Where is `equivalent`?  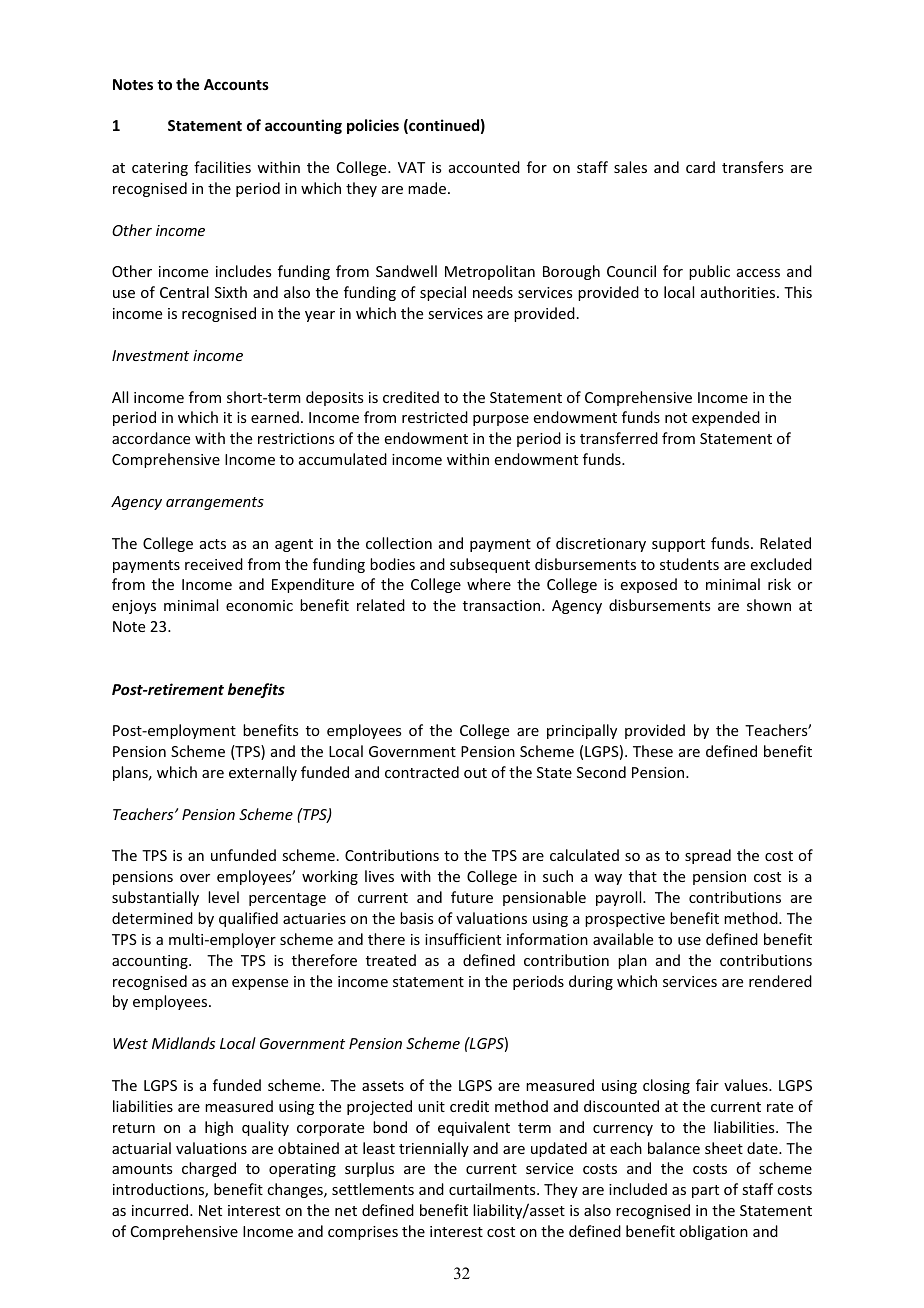
equivalent is located at coordinates (474, 1128).
